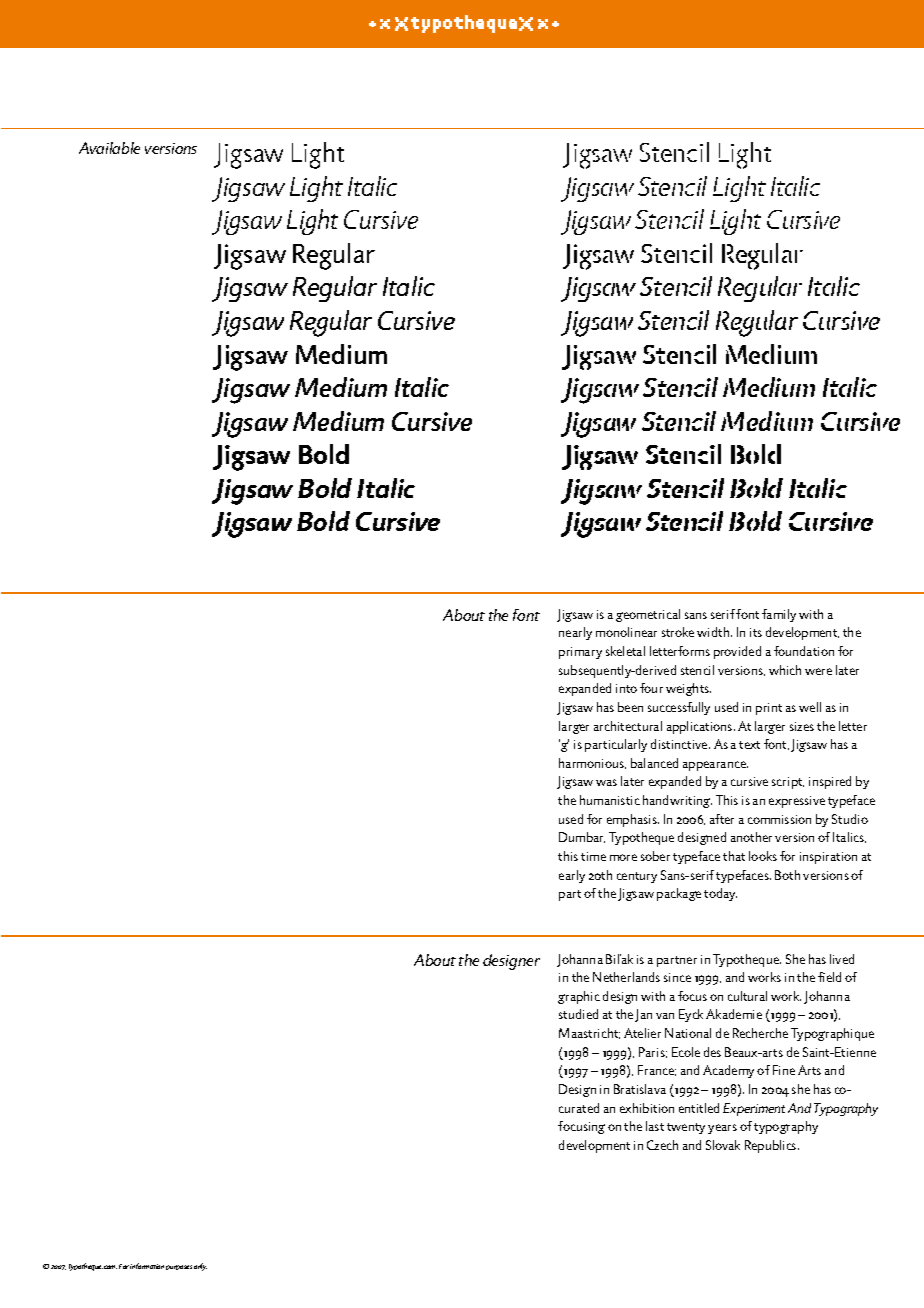 The width and height of the screenshot is (924, 1308). What do you see at coordinates (779, 615) in the screenshot?
I see `family` at bounding box center [779, 615].
